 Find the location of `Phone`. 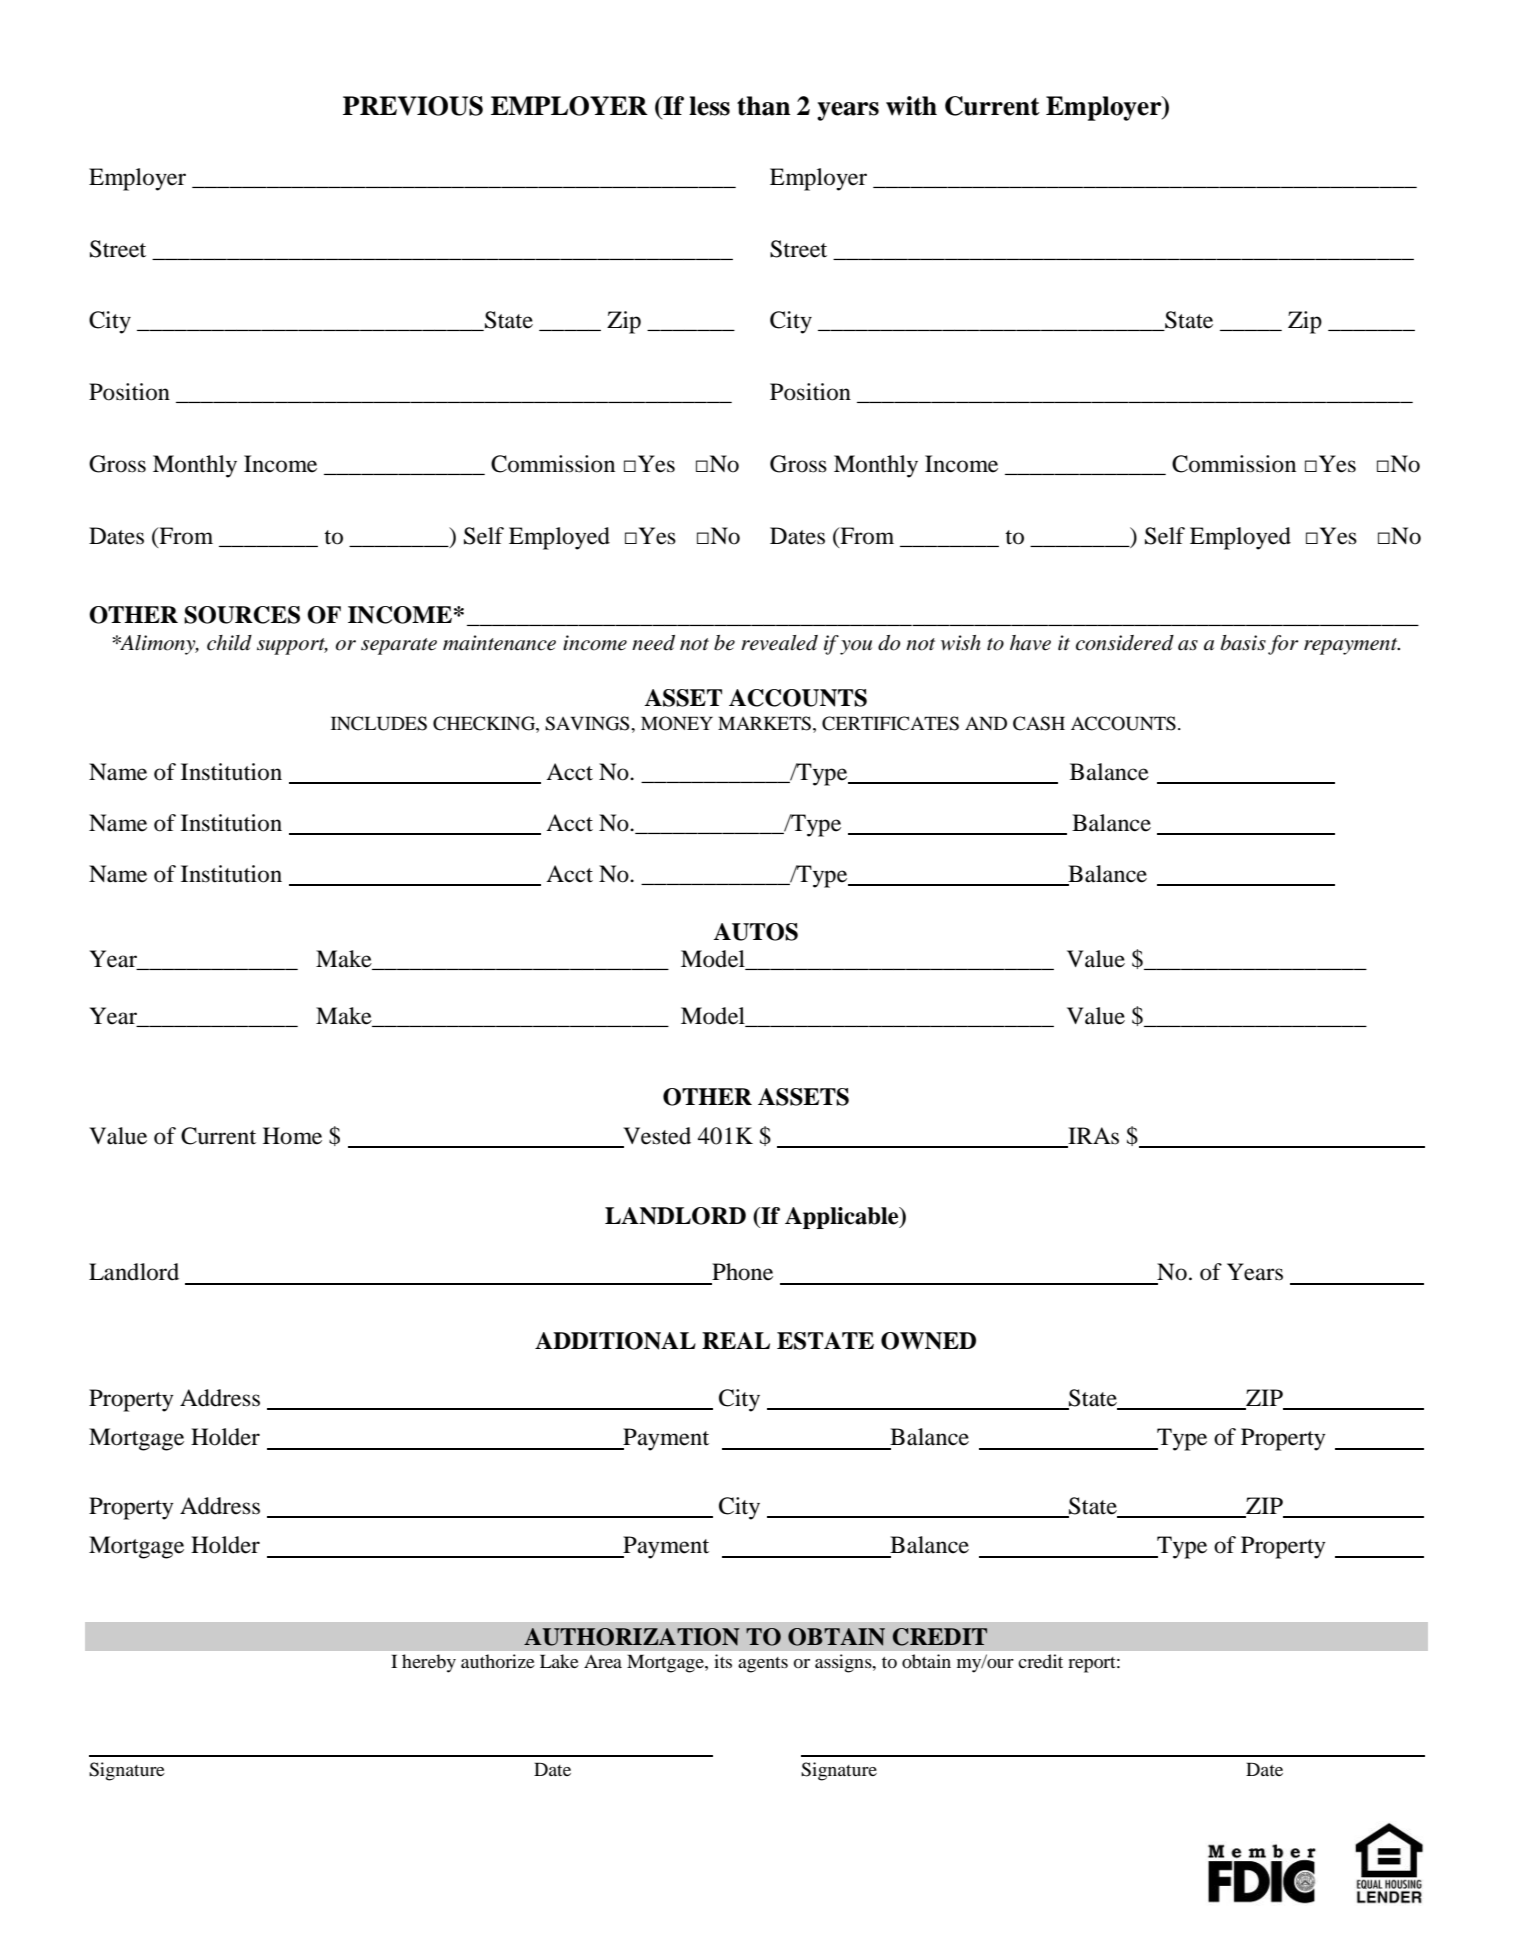

Phone is located at coordinates (742, 1272).
